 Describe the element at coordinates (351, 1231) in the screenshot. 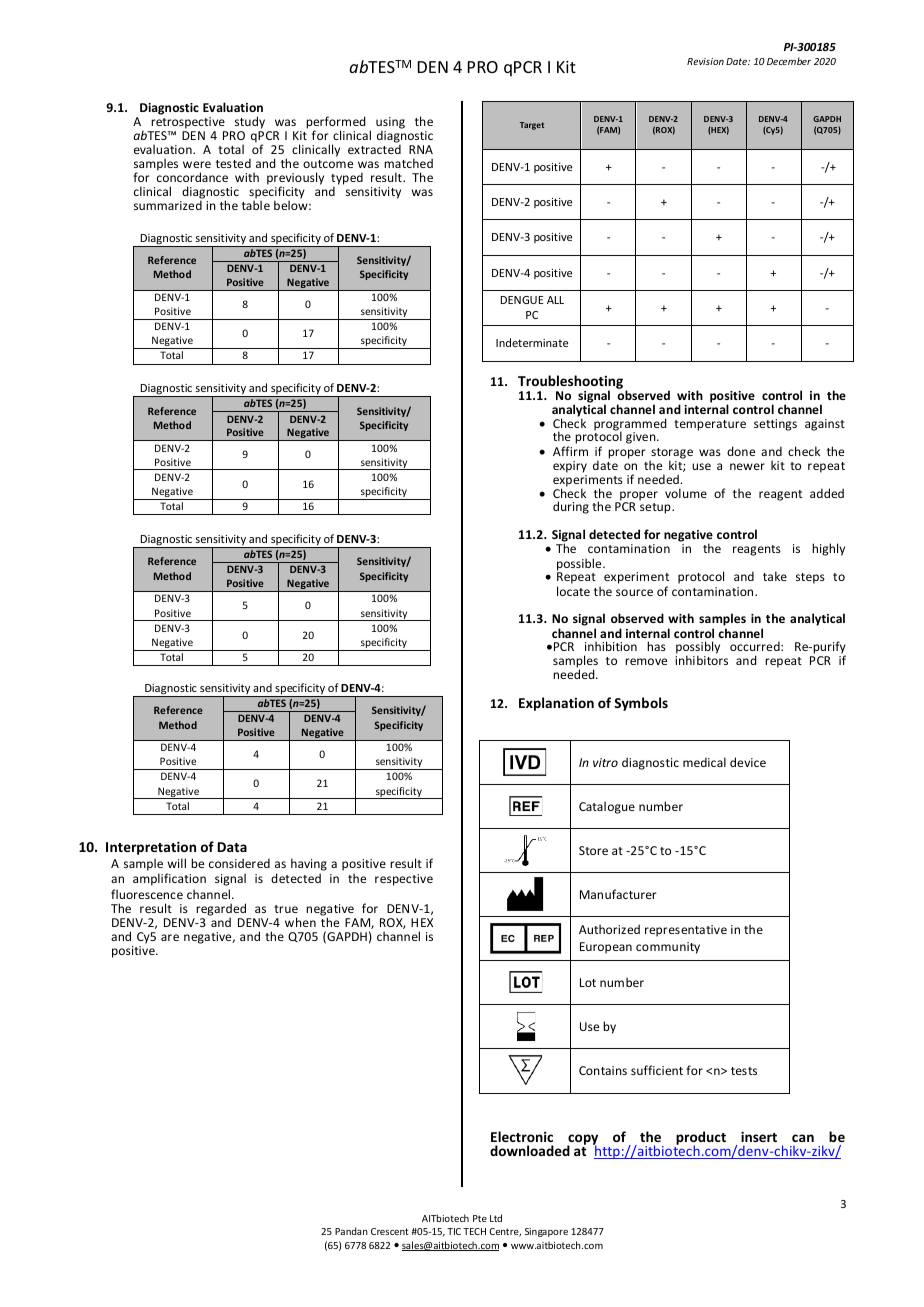

I see `Pandan` at that location.
